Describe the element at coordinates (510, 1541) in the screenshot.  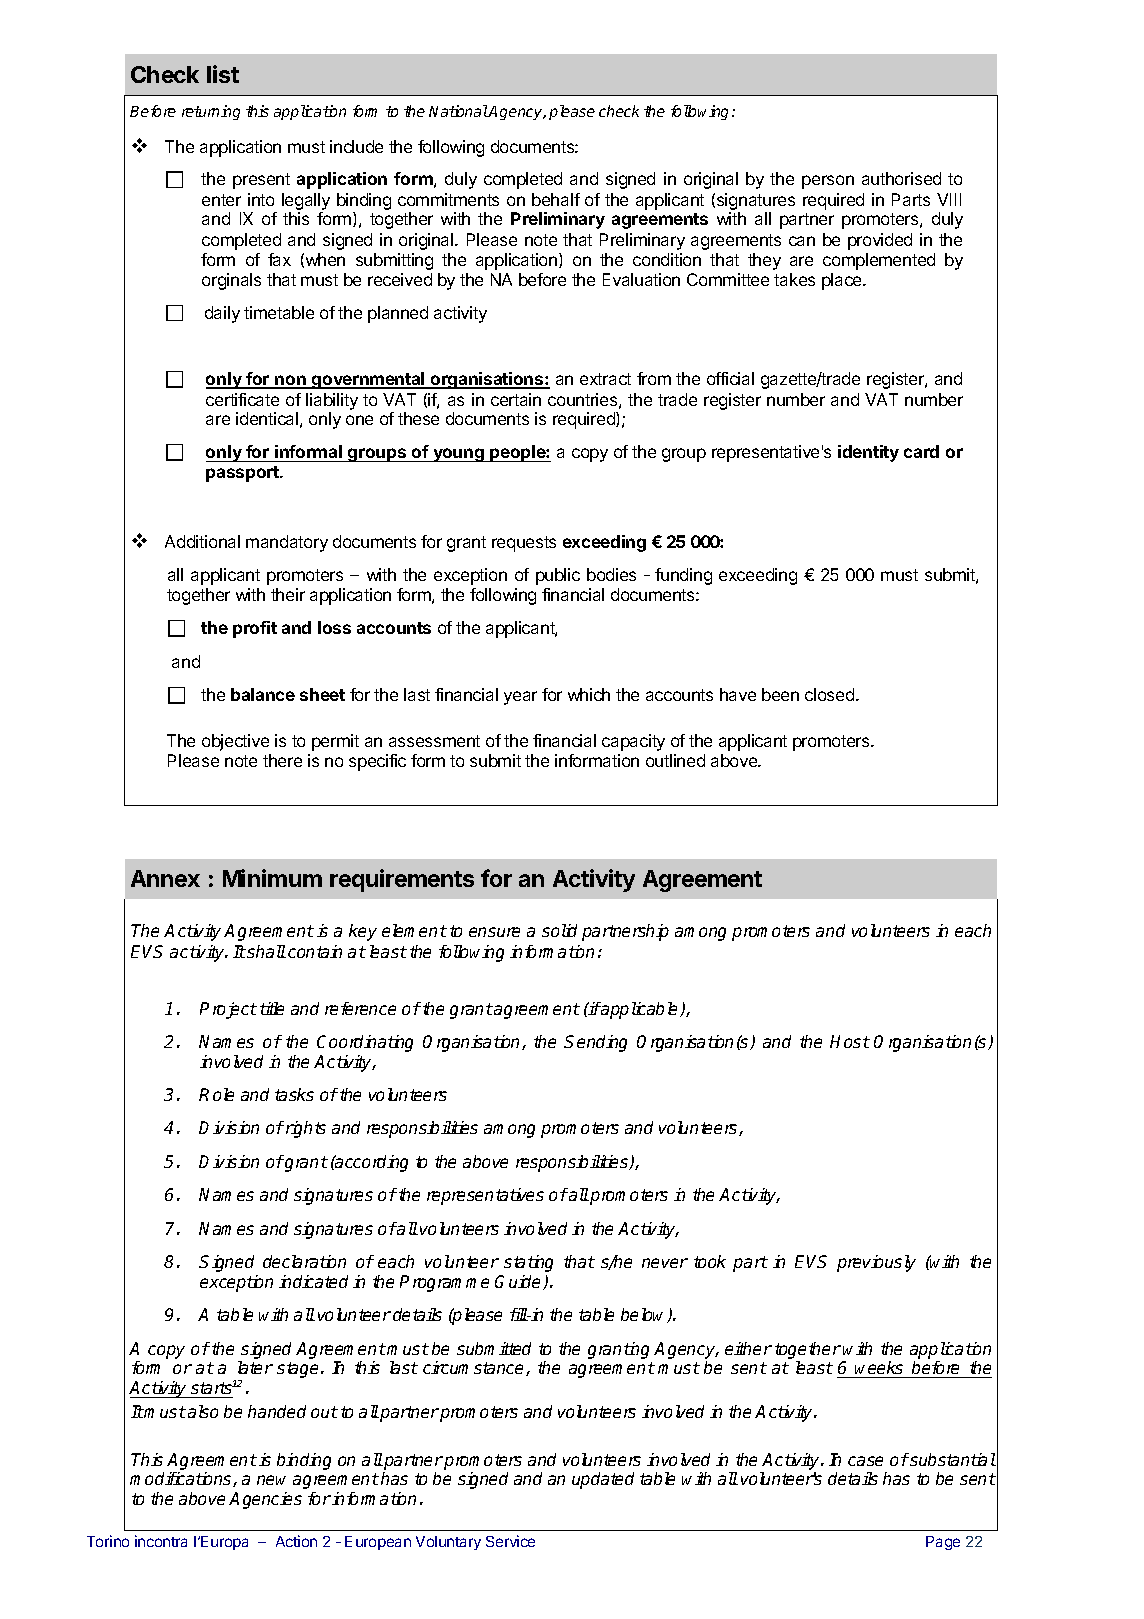
I see `Service` at that location.
